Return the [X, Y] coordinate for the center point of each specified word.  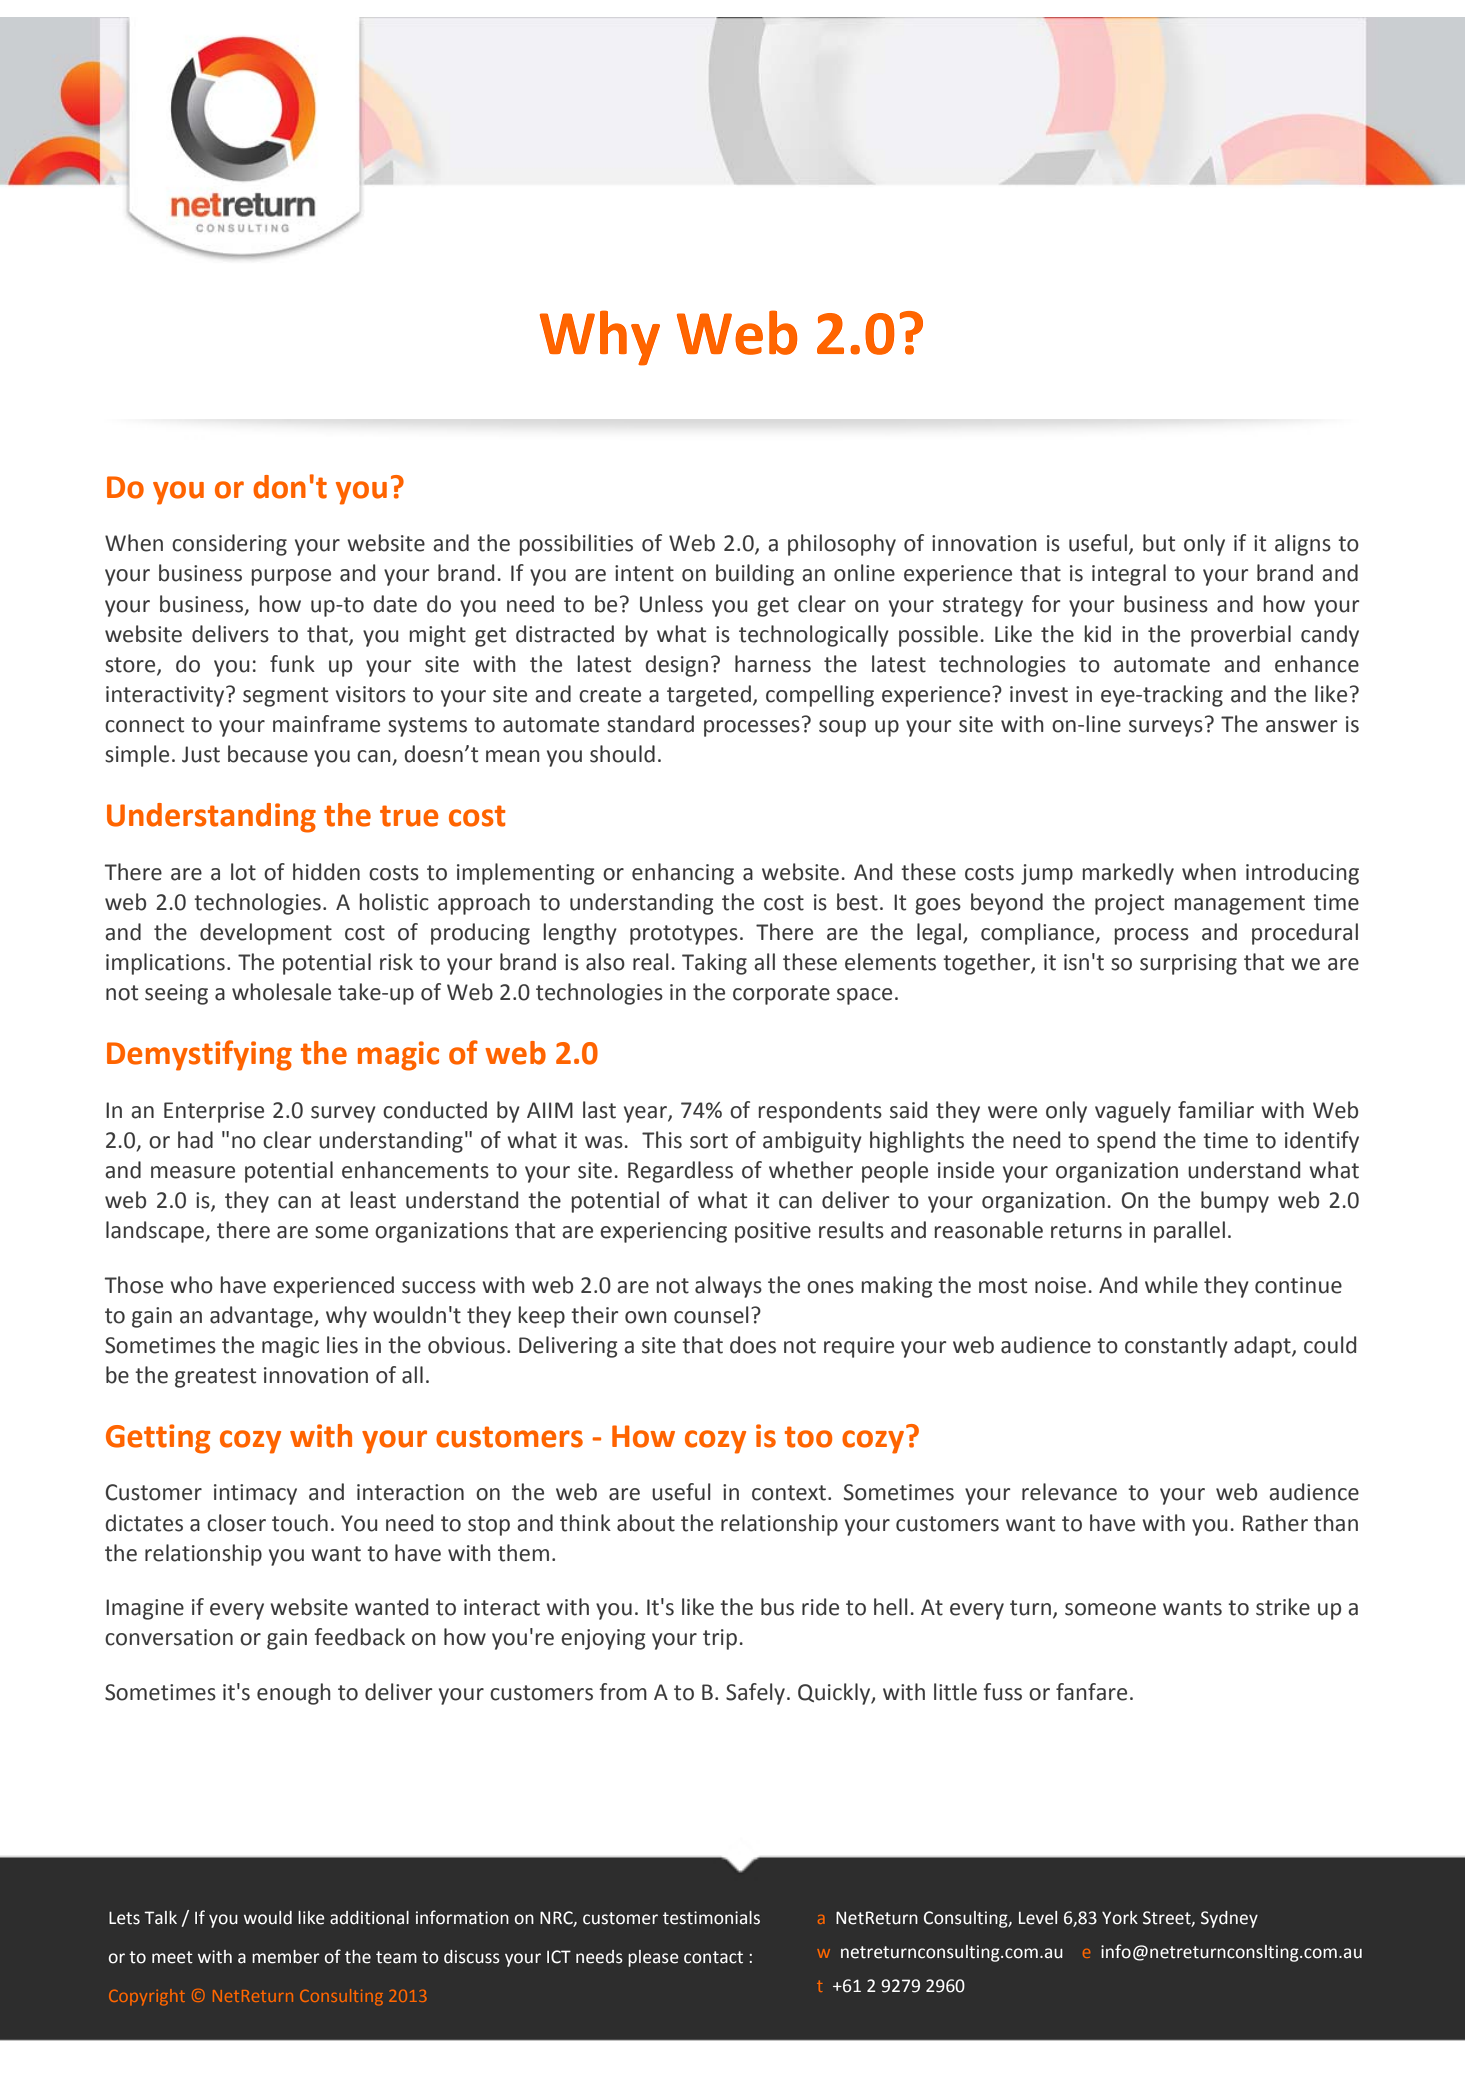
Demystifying [199, 1055]
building [755, 575]
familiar [1216, 1110]
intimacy [255, 1494]
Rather [1275, 1523]
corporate [781, 995]
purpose [291, 577]
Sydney [1229, 1919]
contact [713, 1957]
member [286, 1957]
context [790, 1493]
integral [1129, 575]
